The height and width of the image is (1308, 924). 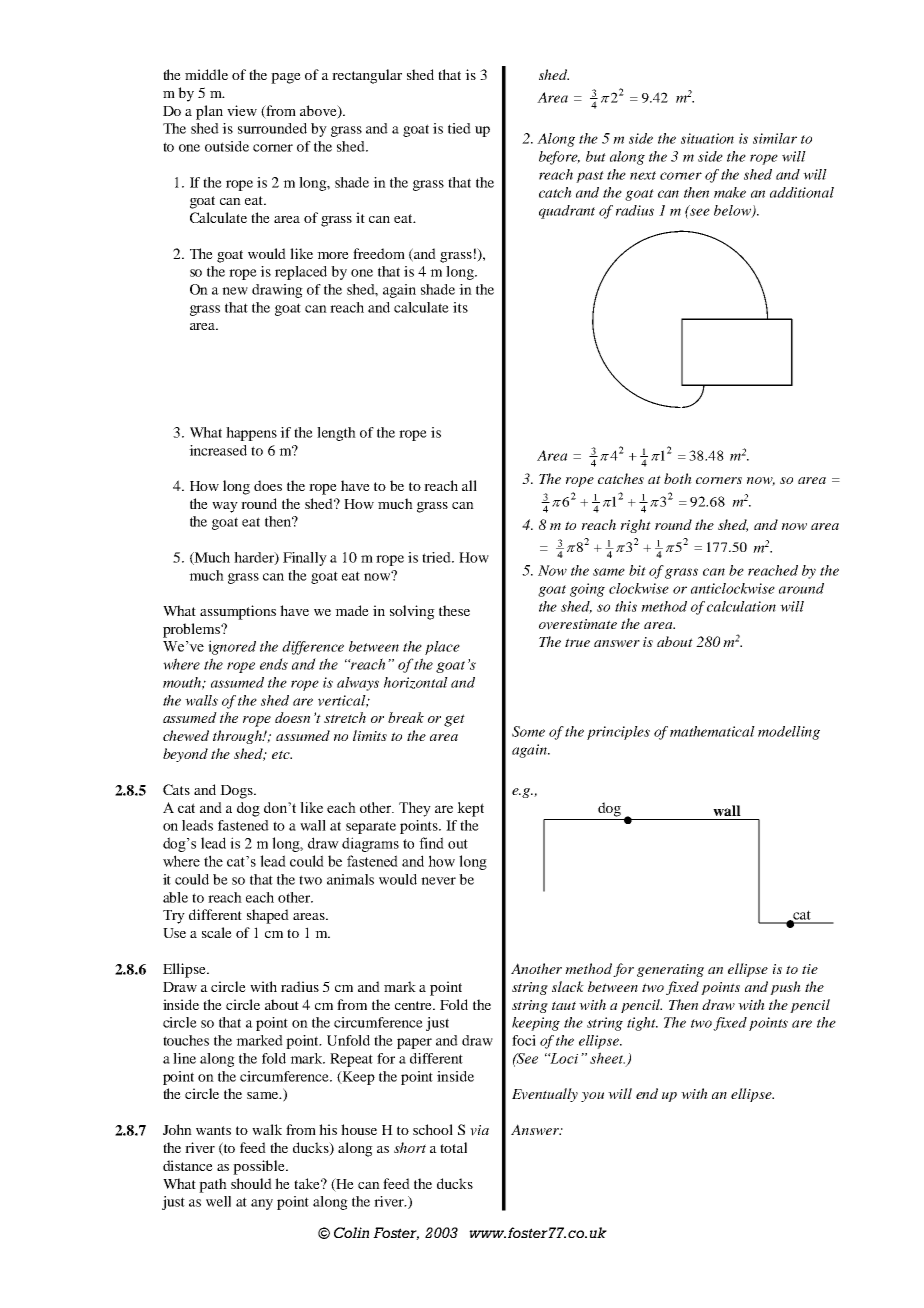 I want to click on generating, so click(x=670, y=970).
